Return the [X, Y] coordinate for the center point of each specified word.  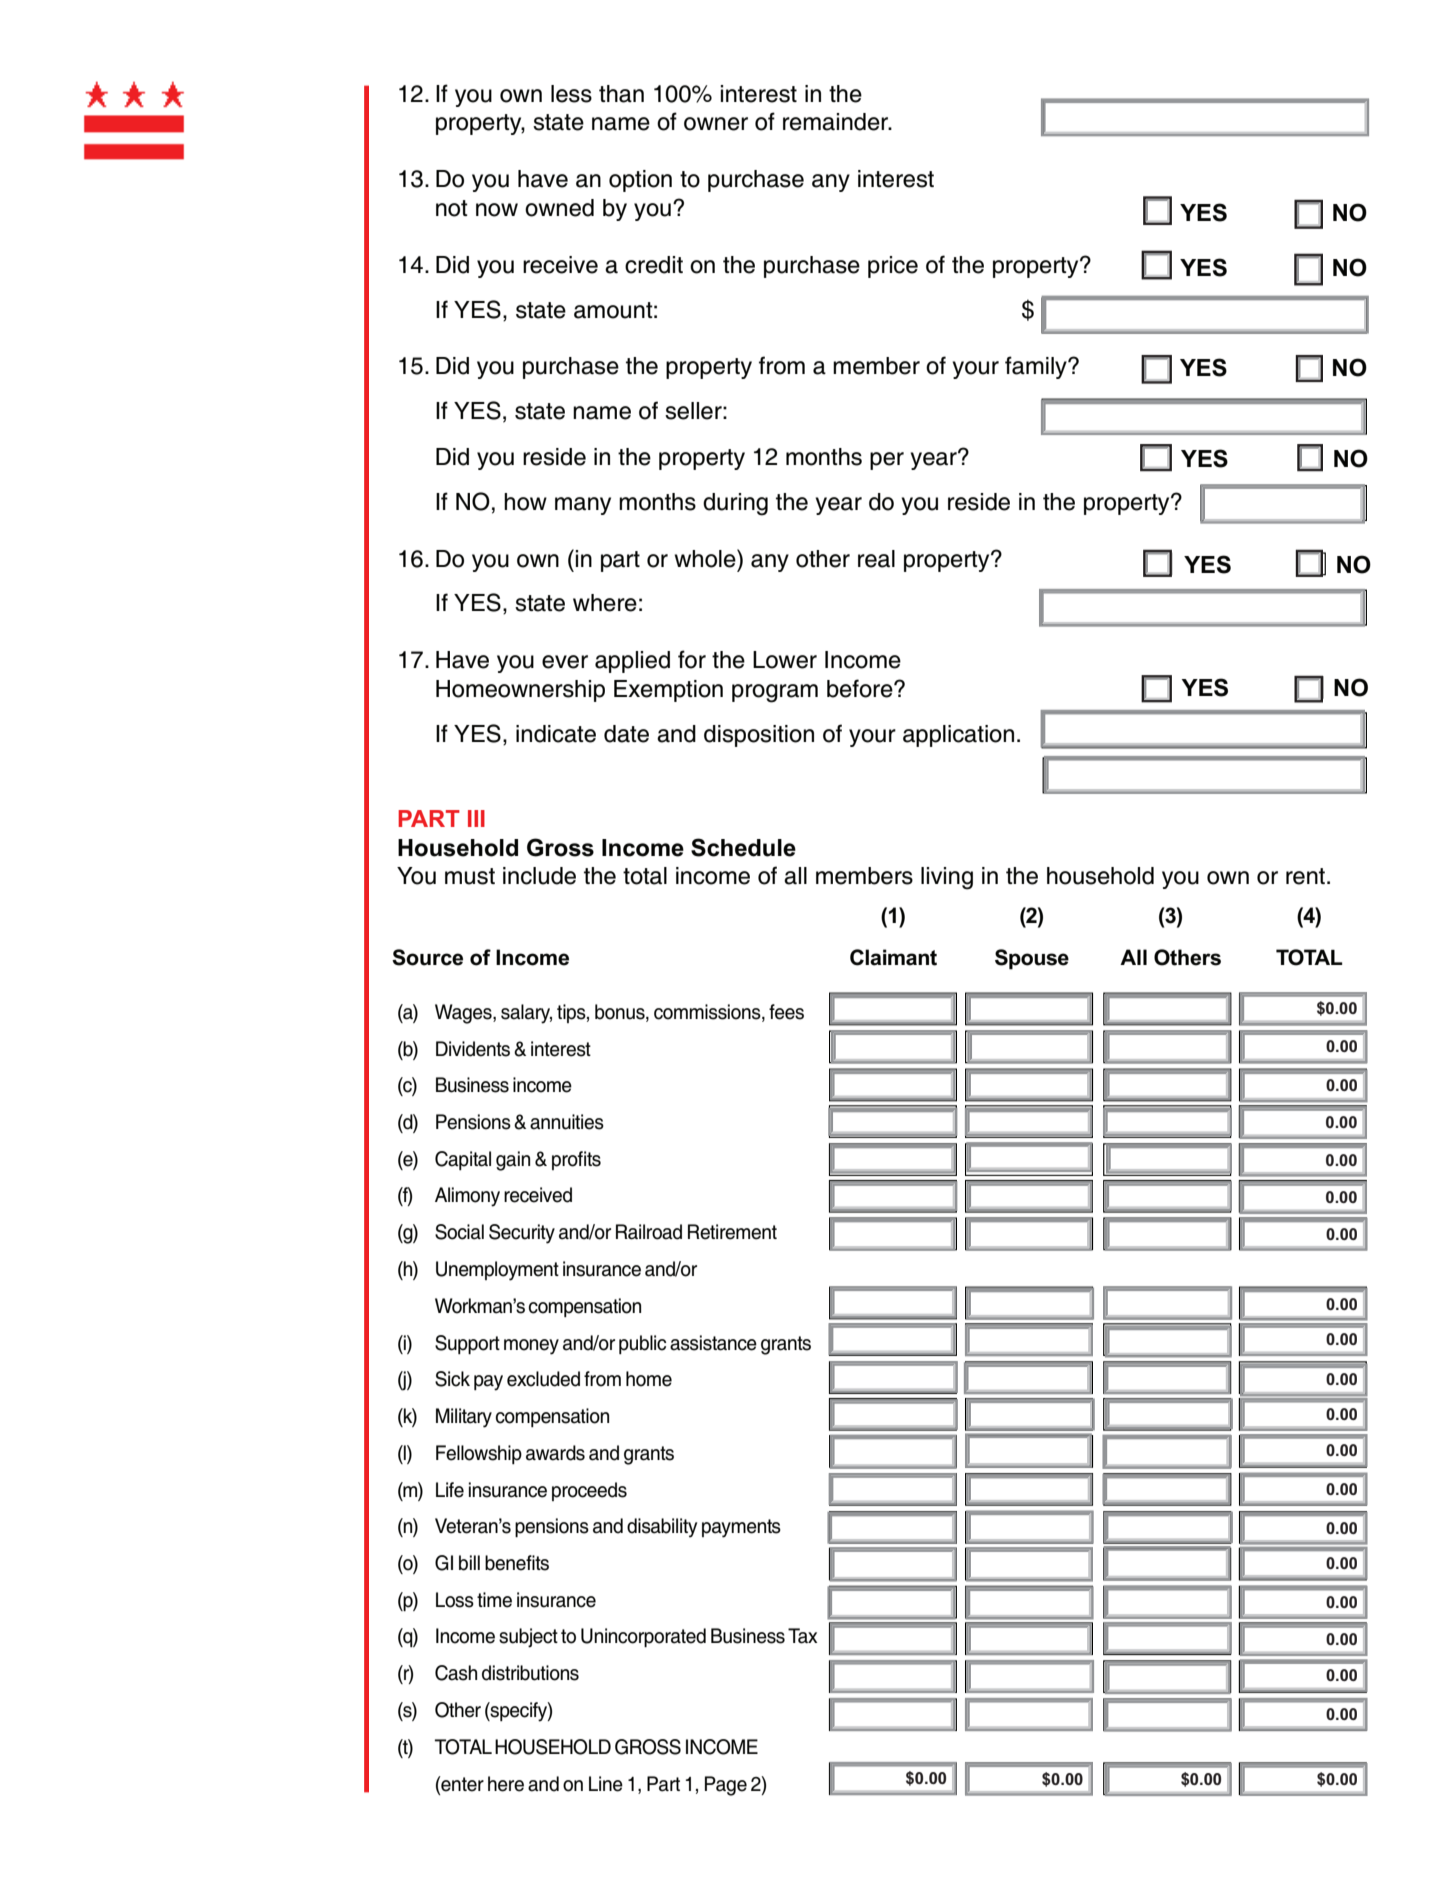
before [861, 688]
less [571, 94]
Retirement [732, 1232]
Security [522, 1234]
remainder [837, 122]
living [947, 878]
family [1037, 367]
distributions [530, 1673]
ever [565, 662]
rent [1307, 876]
